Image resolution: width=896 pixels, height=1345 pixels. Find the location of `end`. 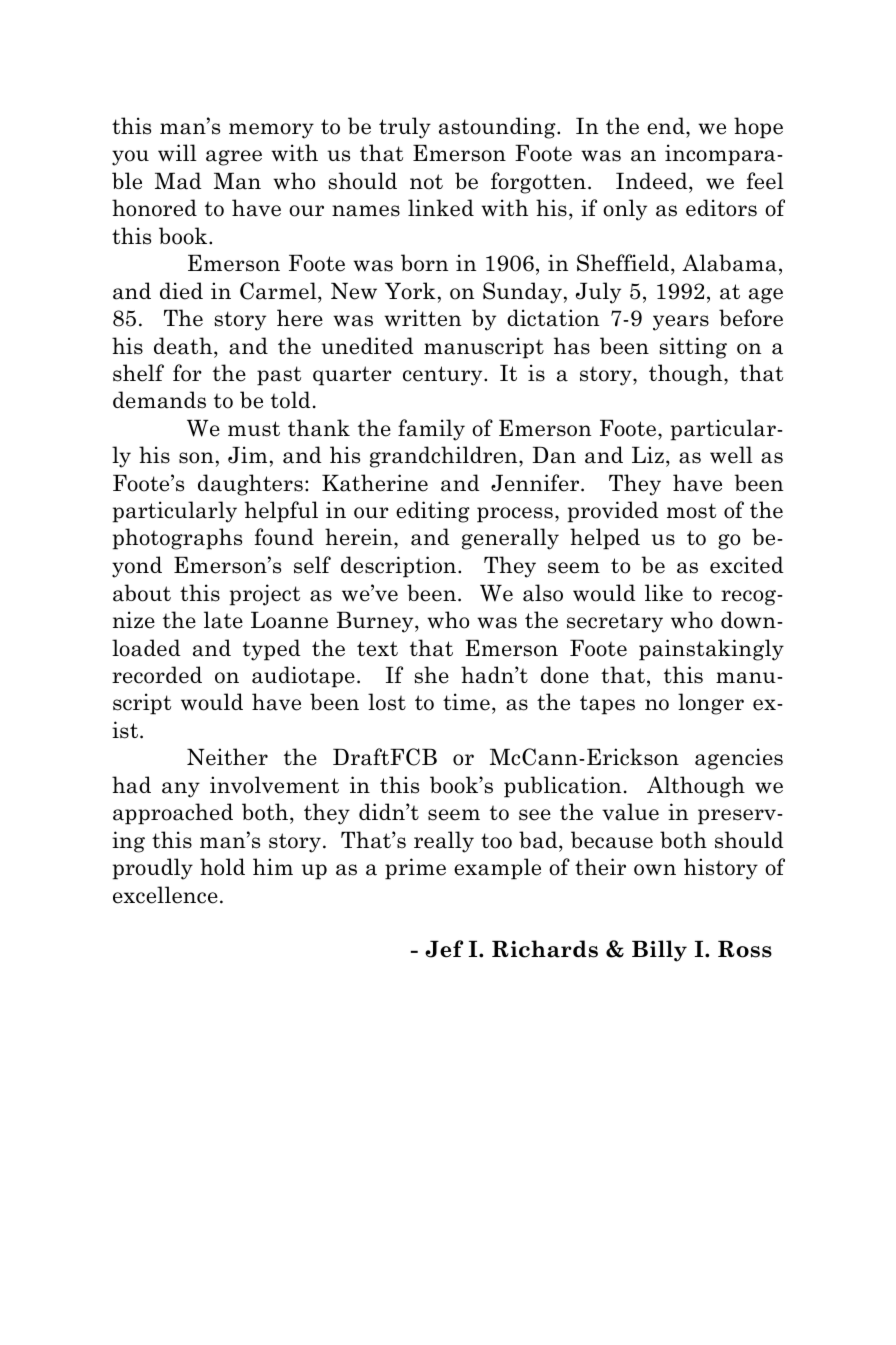

end is located at coordinates (667, 126).
